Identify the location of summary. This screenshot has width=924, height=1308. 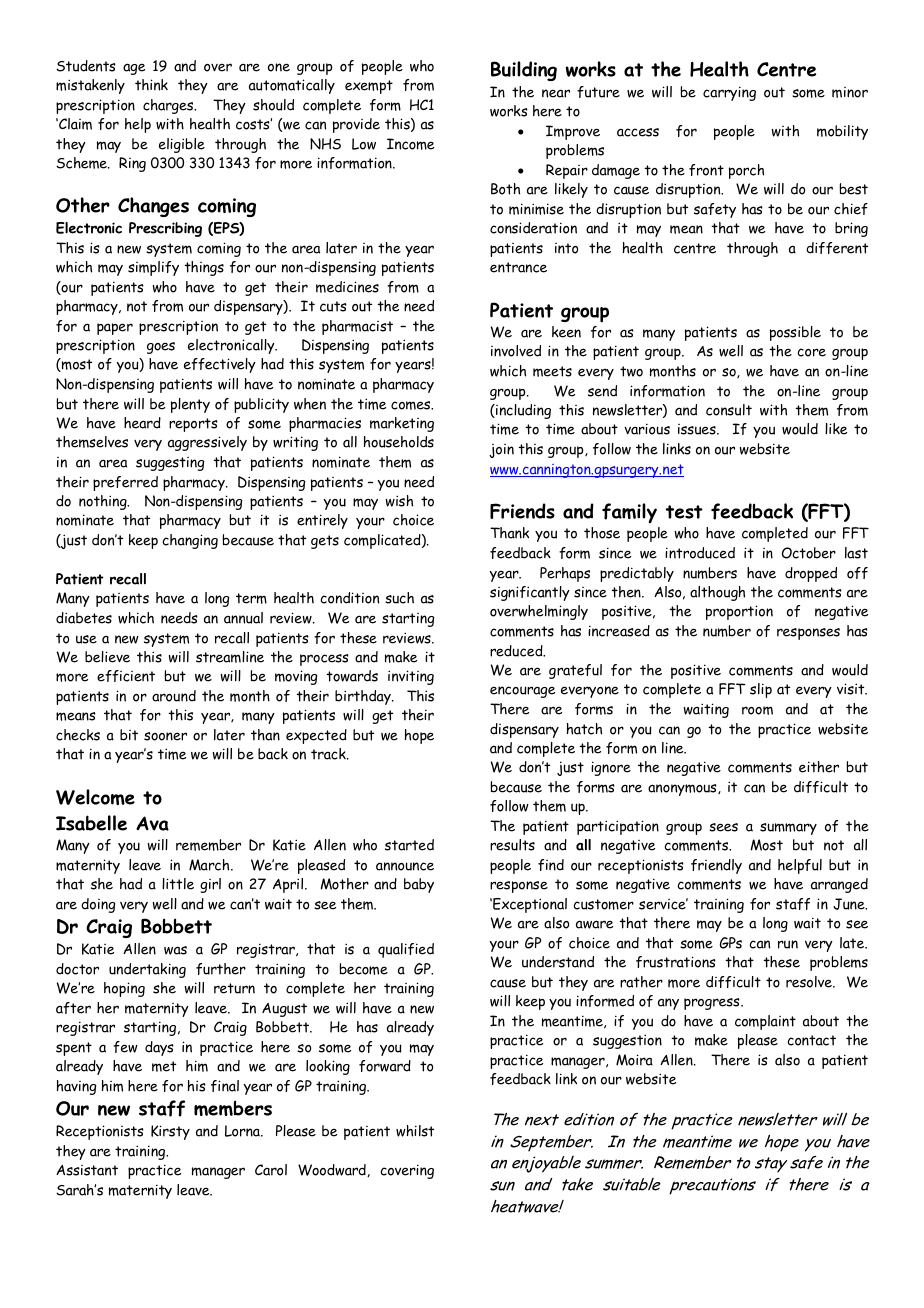
(788, 829).
